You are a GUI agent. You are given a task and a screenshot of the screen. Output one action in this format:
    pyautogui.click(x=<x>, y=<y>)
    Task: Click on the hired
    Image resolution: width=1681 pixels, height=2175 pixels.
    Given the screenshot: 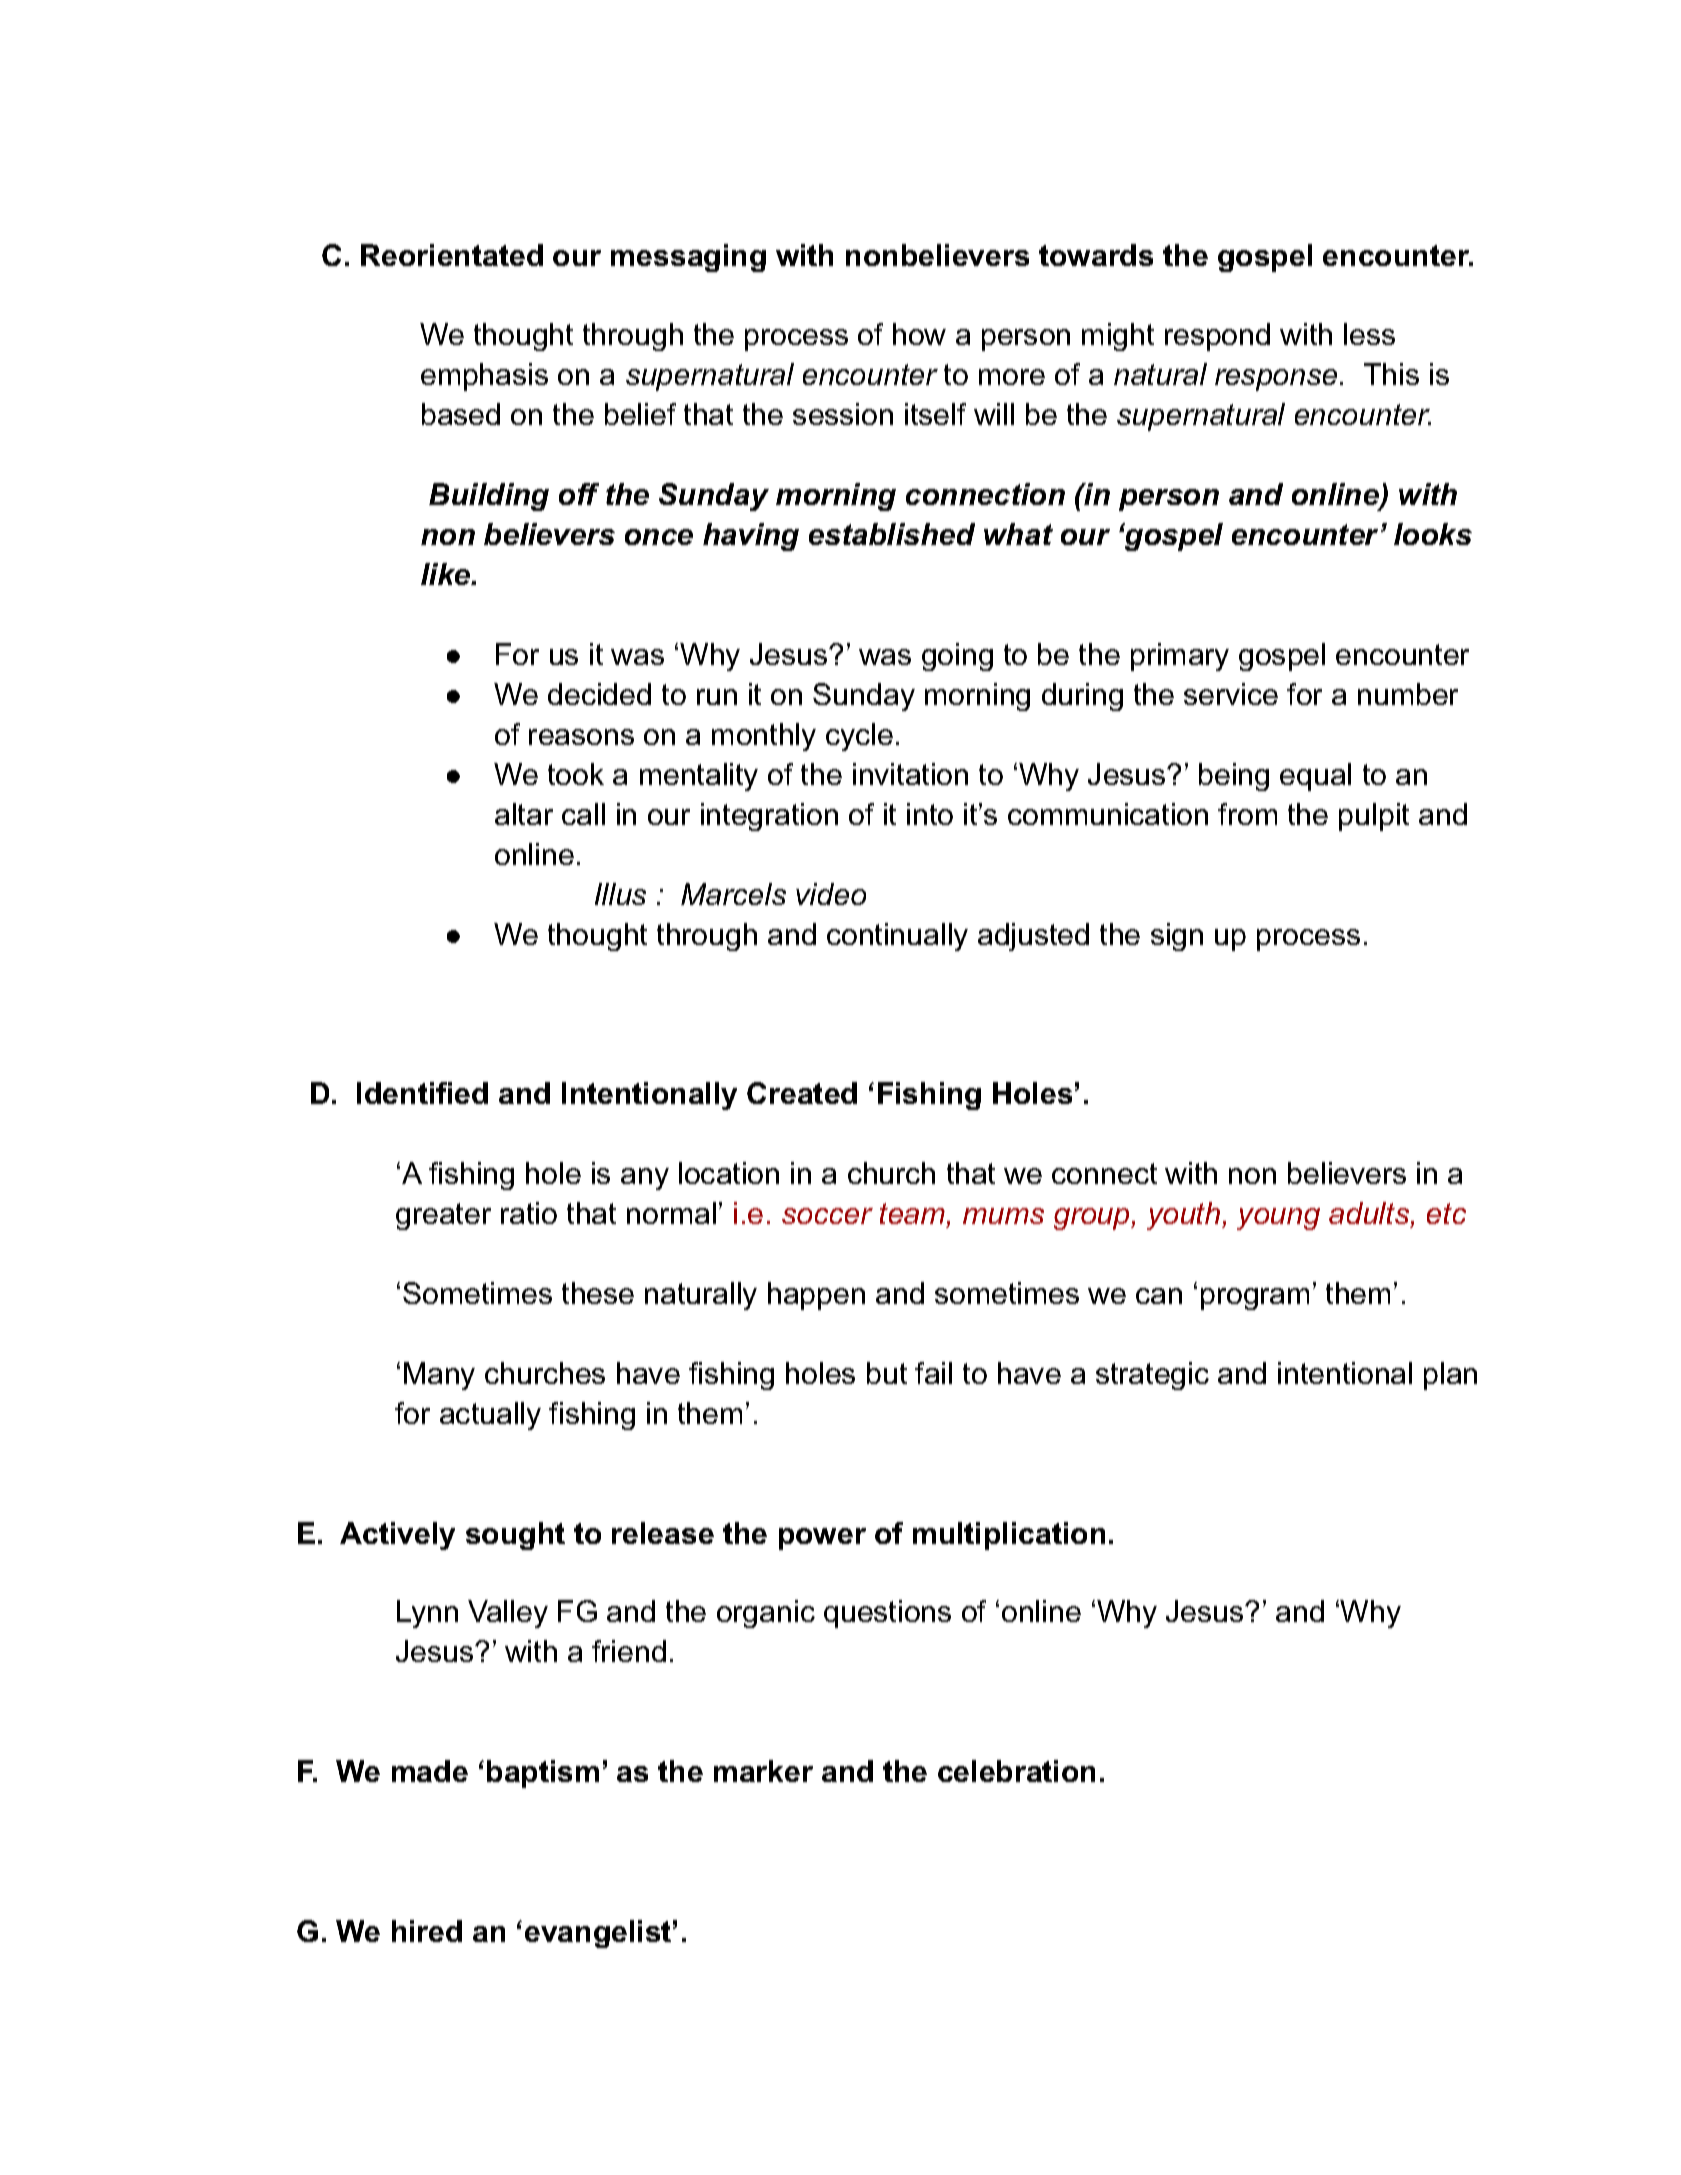 What is the action you would take?
    pyautogui.click(x=427, y=1931)
